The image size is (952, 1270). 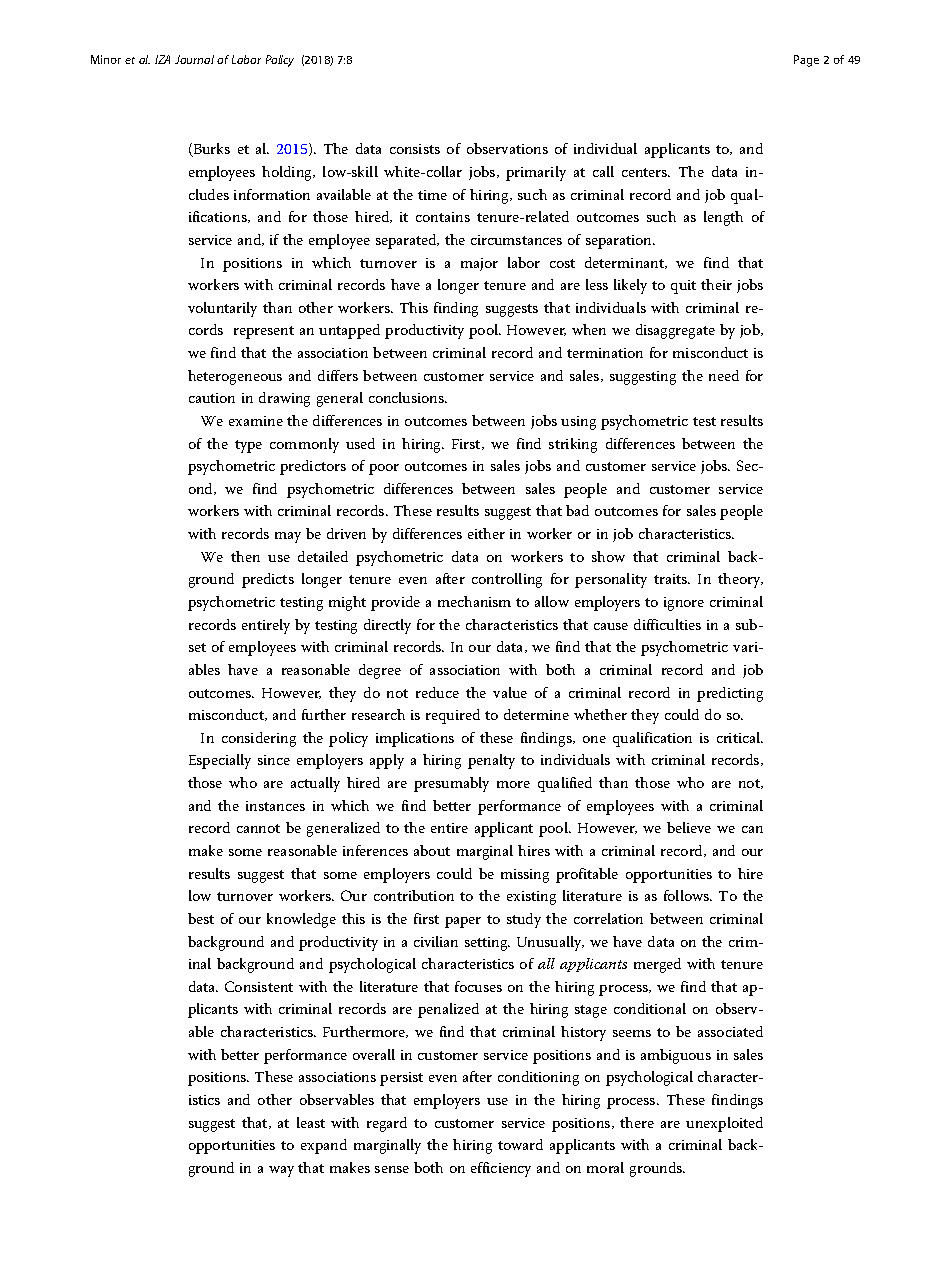 I want to click on way, so click(x=281, y=1171).
